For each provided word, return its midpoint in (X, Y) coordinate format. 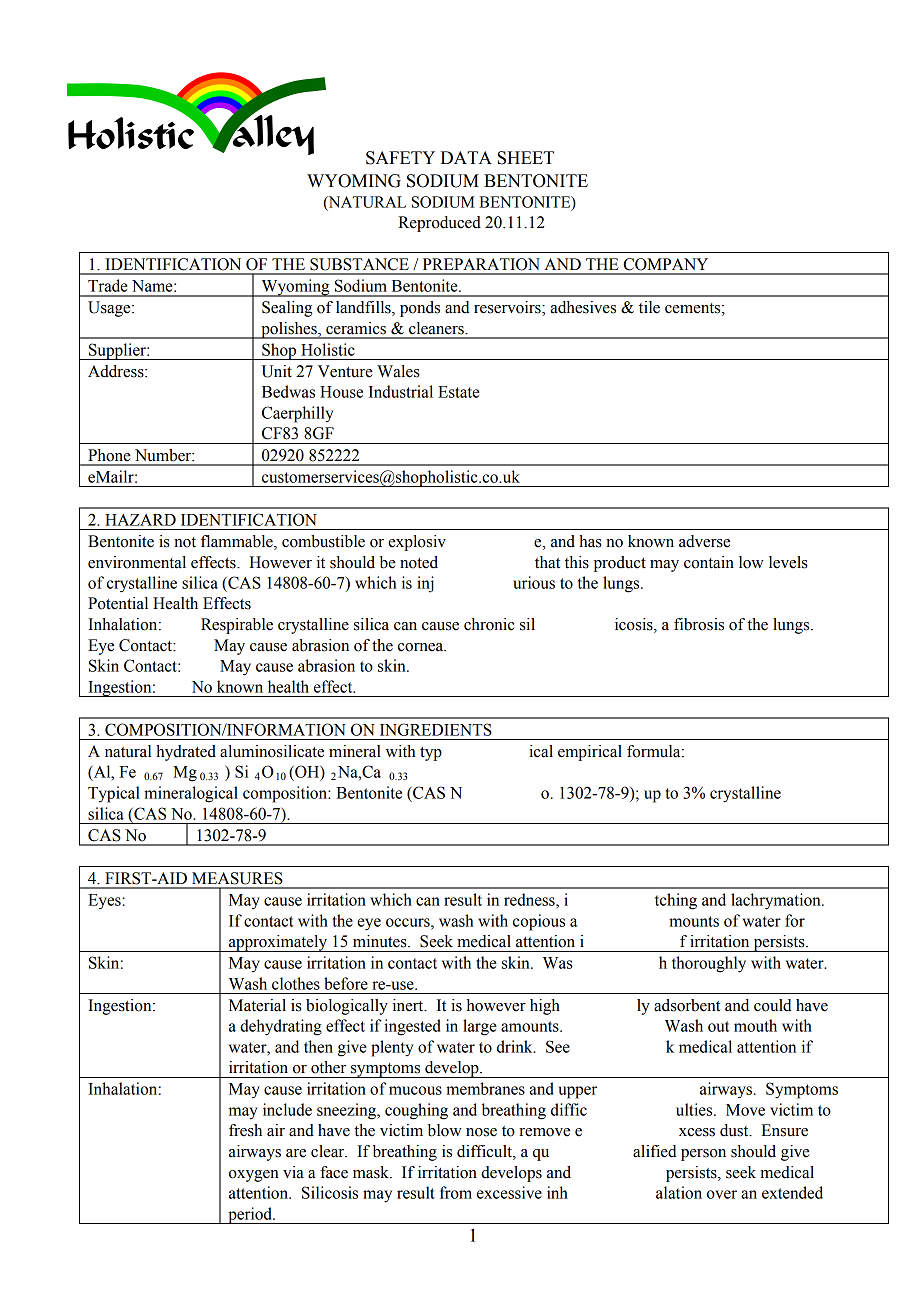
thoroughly (709, 964)
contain (709, 562)
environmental (137, 562)
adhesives (583, 307)
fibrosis (699, 624)
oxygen (254, 1176)
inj (425, 584)
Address (117, 371)
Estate (459, 392)
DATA (466, 157)
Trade (108, 285)
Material (257, 1005)
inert (409, 1005)
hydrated (186, 753)
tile (649, 307)
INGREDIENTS (436, 729)
